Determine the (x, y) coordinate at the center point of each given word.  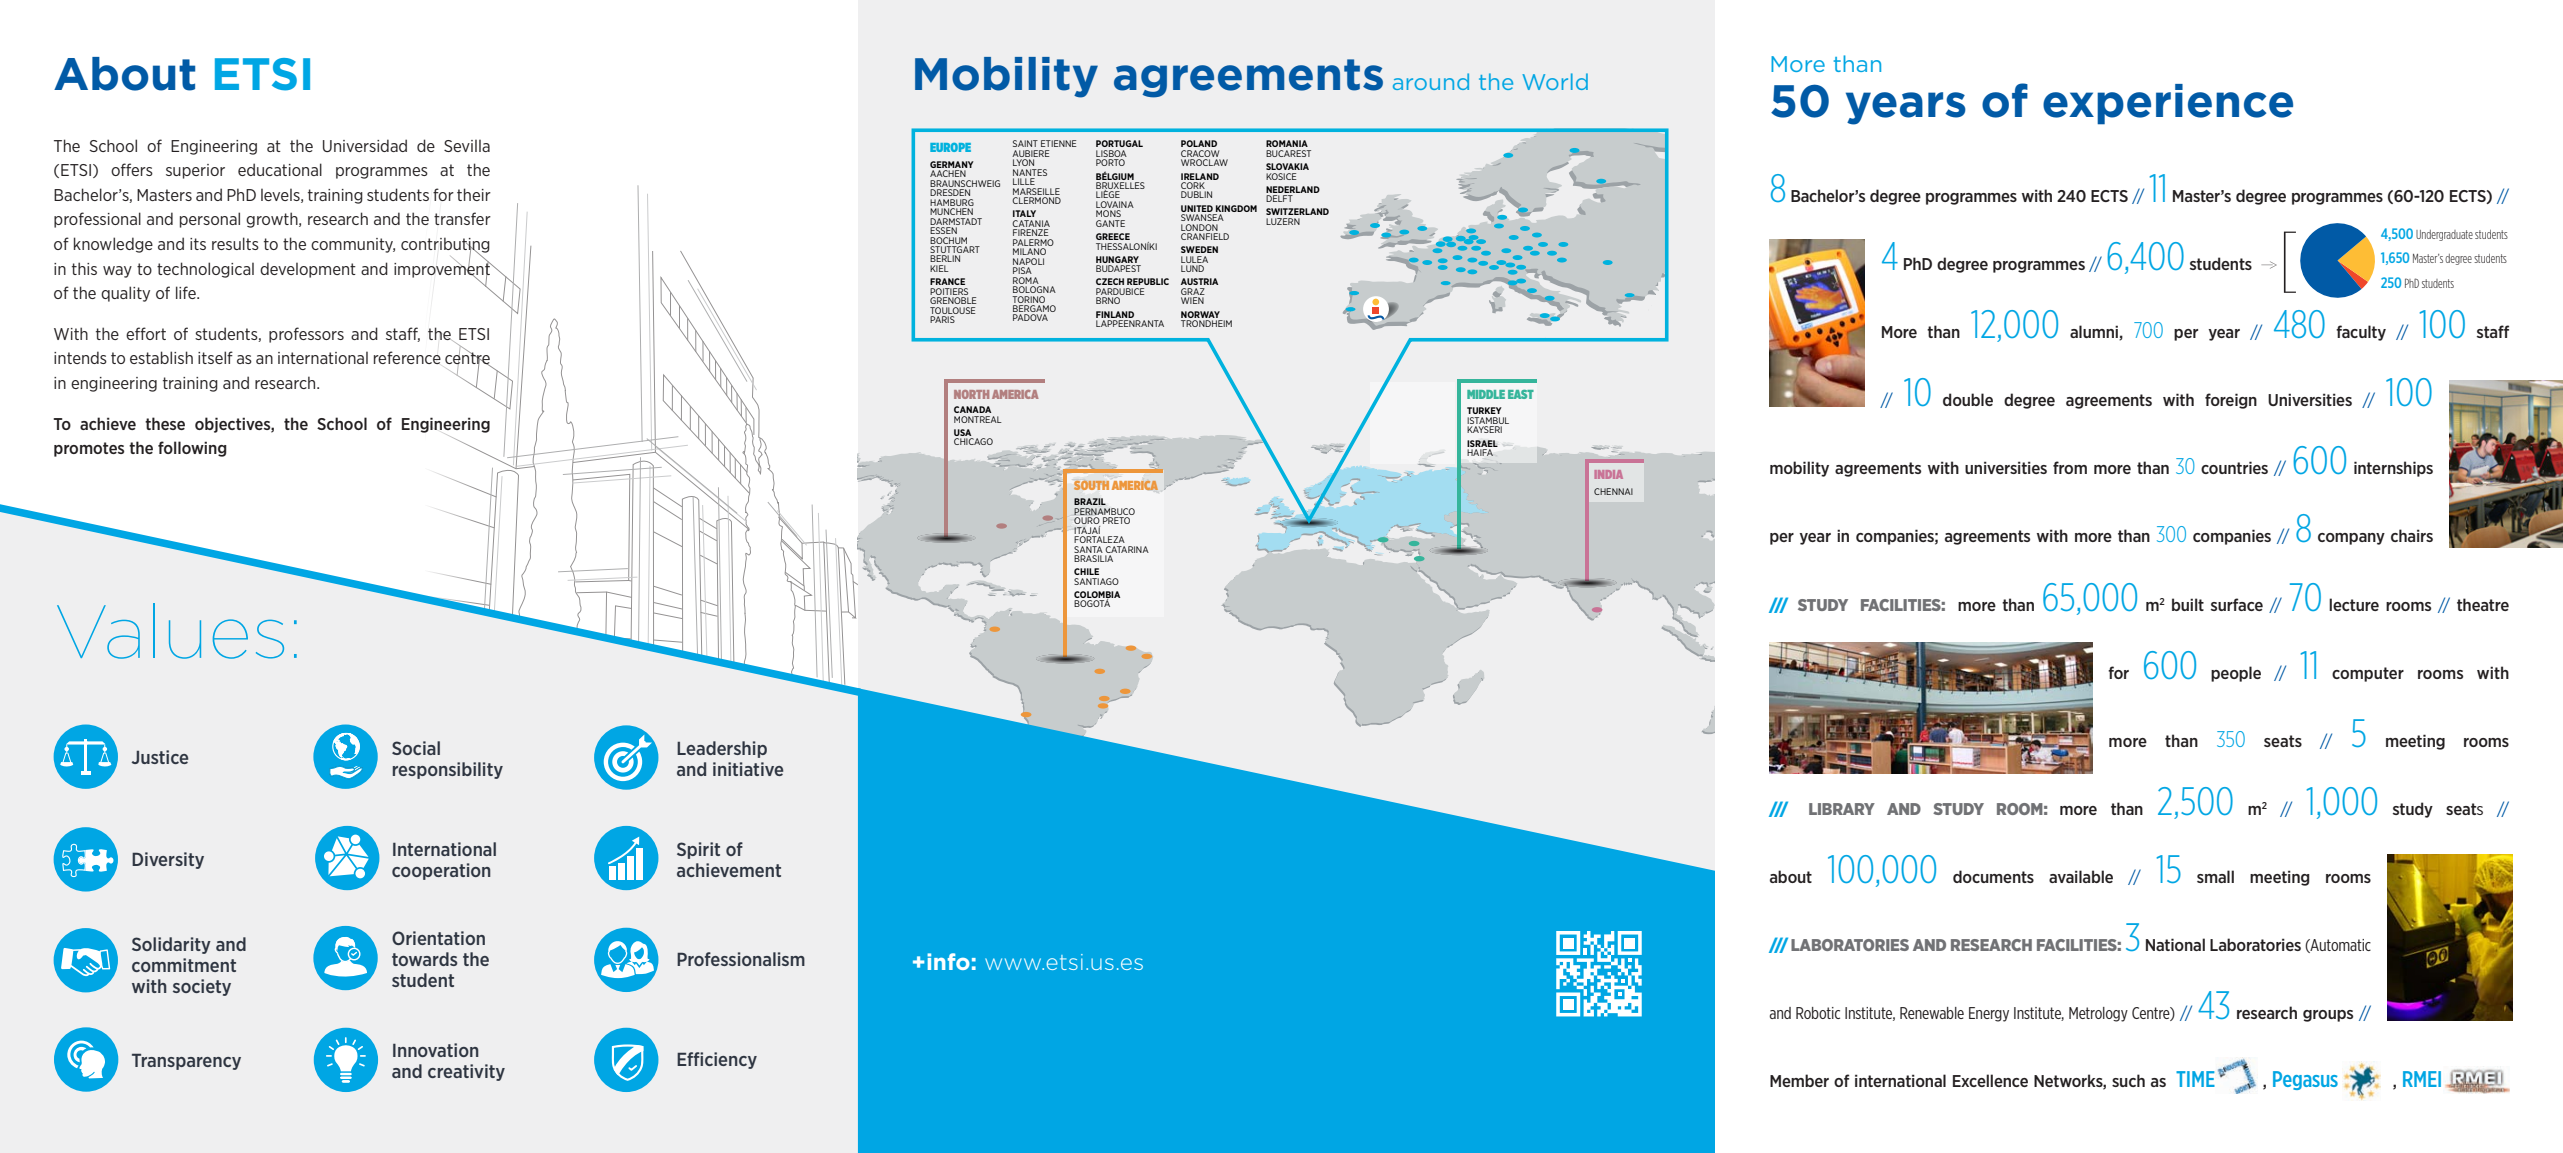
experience (2168, 104)
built (2188, 604)
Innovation (436, 1050)
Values (170, 631)
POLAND (1199, 143)
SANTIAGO (1096, 581)
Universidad (365, 145)
